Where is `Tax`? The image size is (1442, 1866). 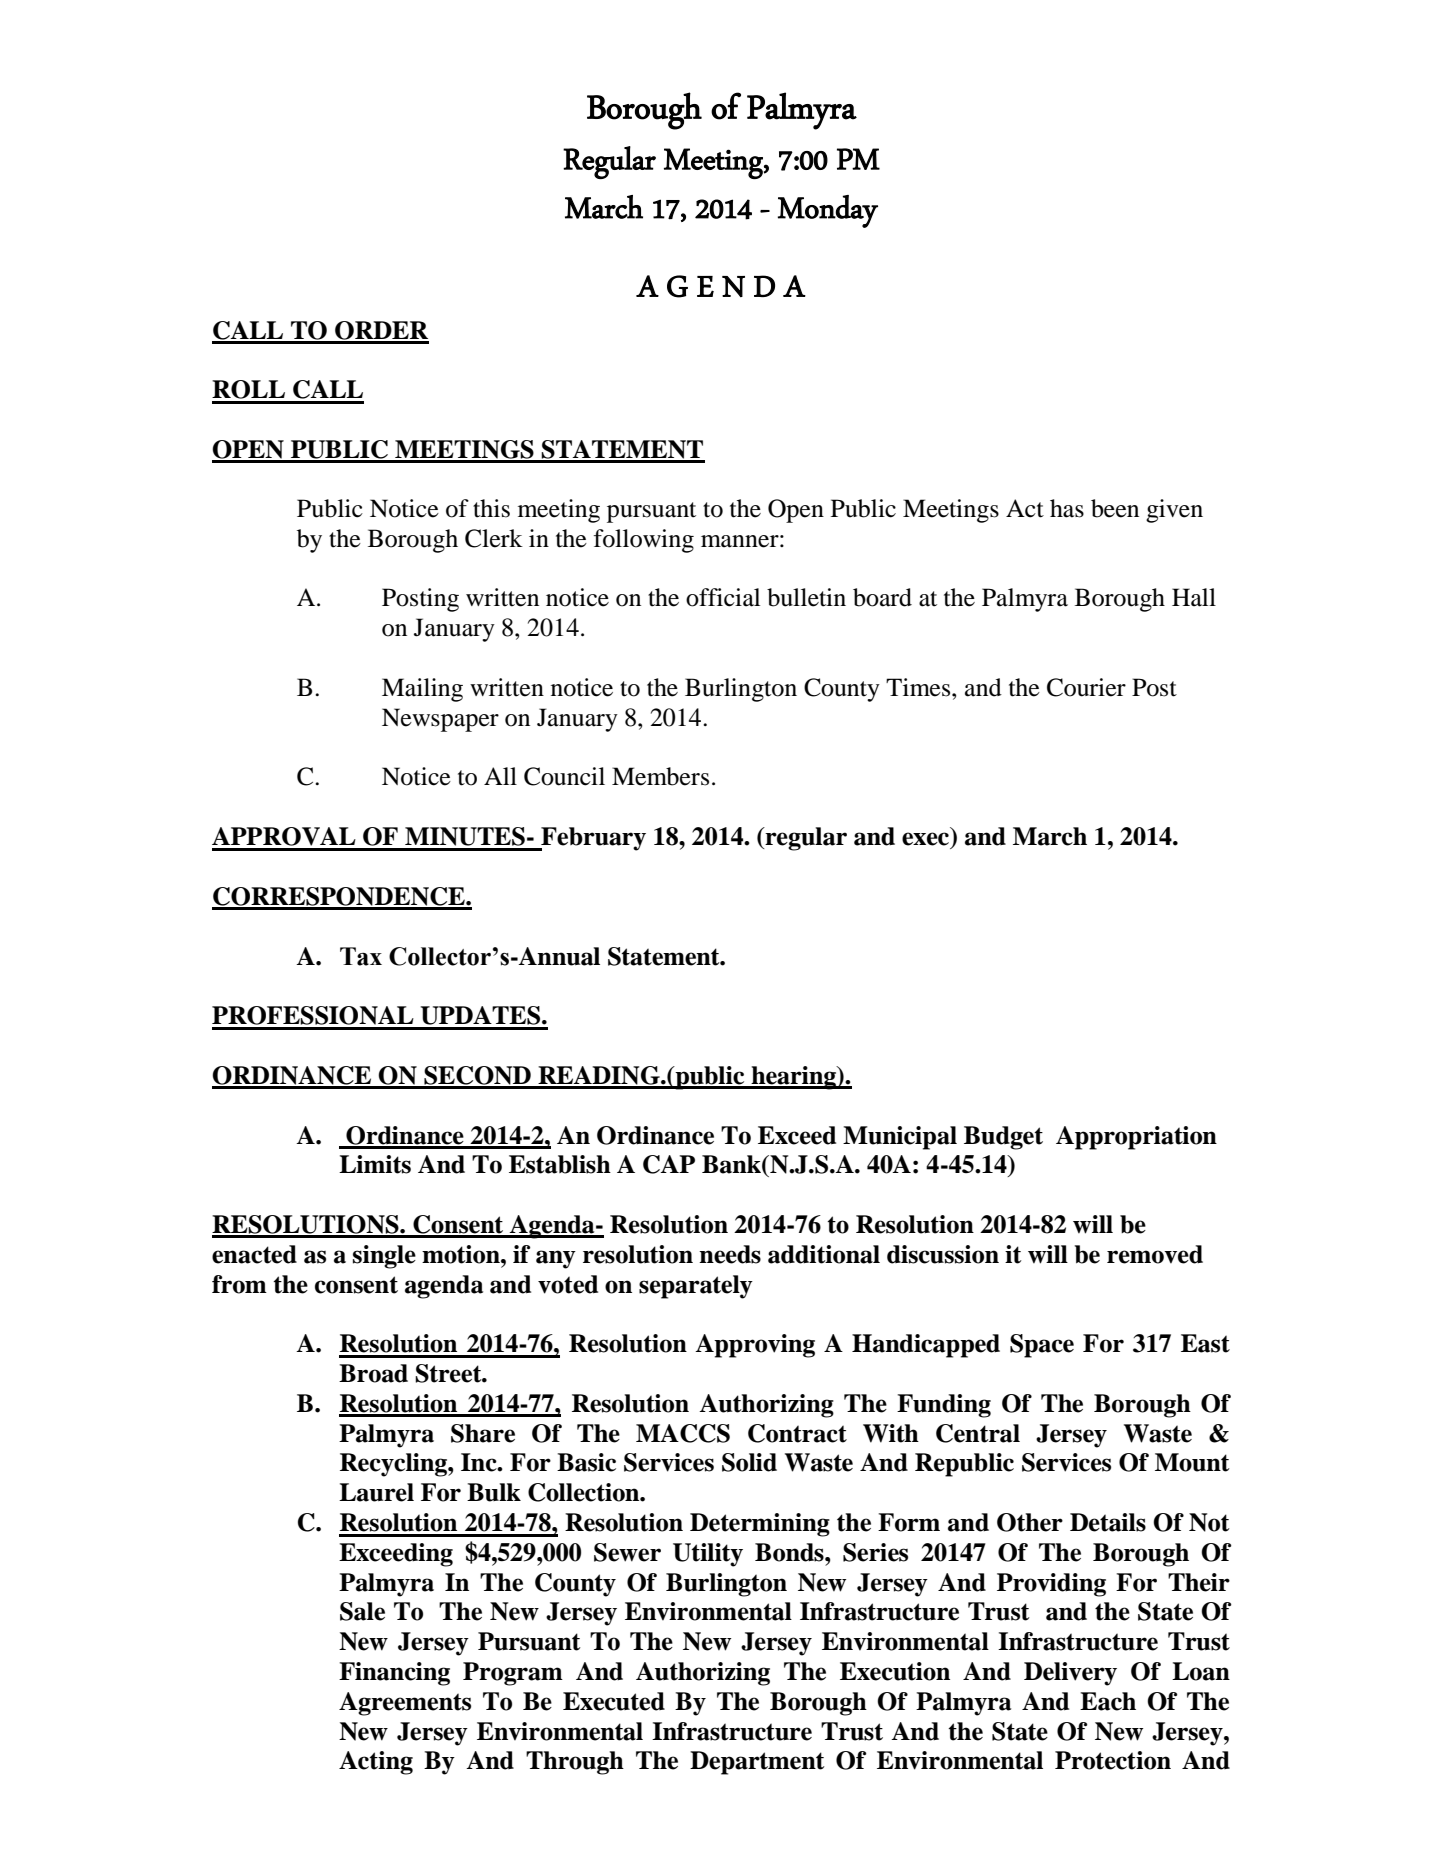
Tax is located at coordinates (361, 956).
